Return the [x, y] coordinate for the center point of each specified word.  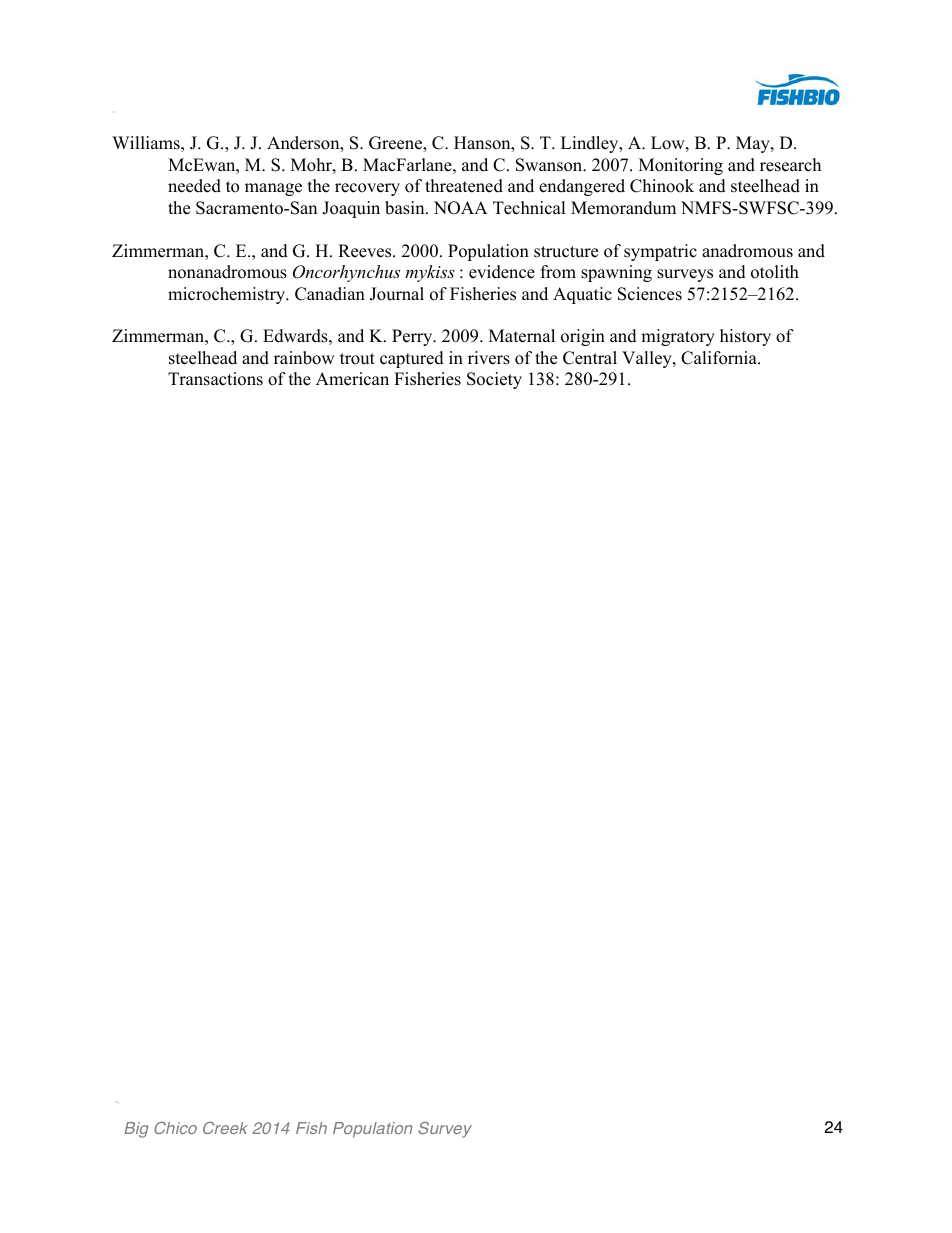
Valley [648, 359]
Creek [225, 1128]
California [720, 358]
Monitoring [681, 166]
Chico [175, 1128]
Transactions [215, 379]
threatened [464, 186]
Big [136, 1130]
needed [194, 186]
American [352, 379]
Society [494, 380]
